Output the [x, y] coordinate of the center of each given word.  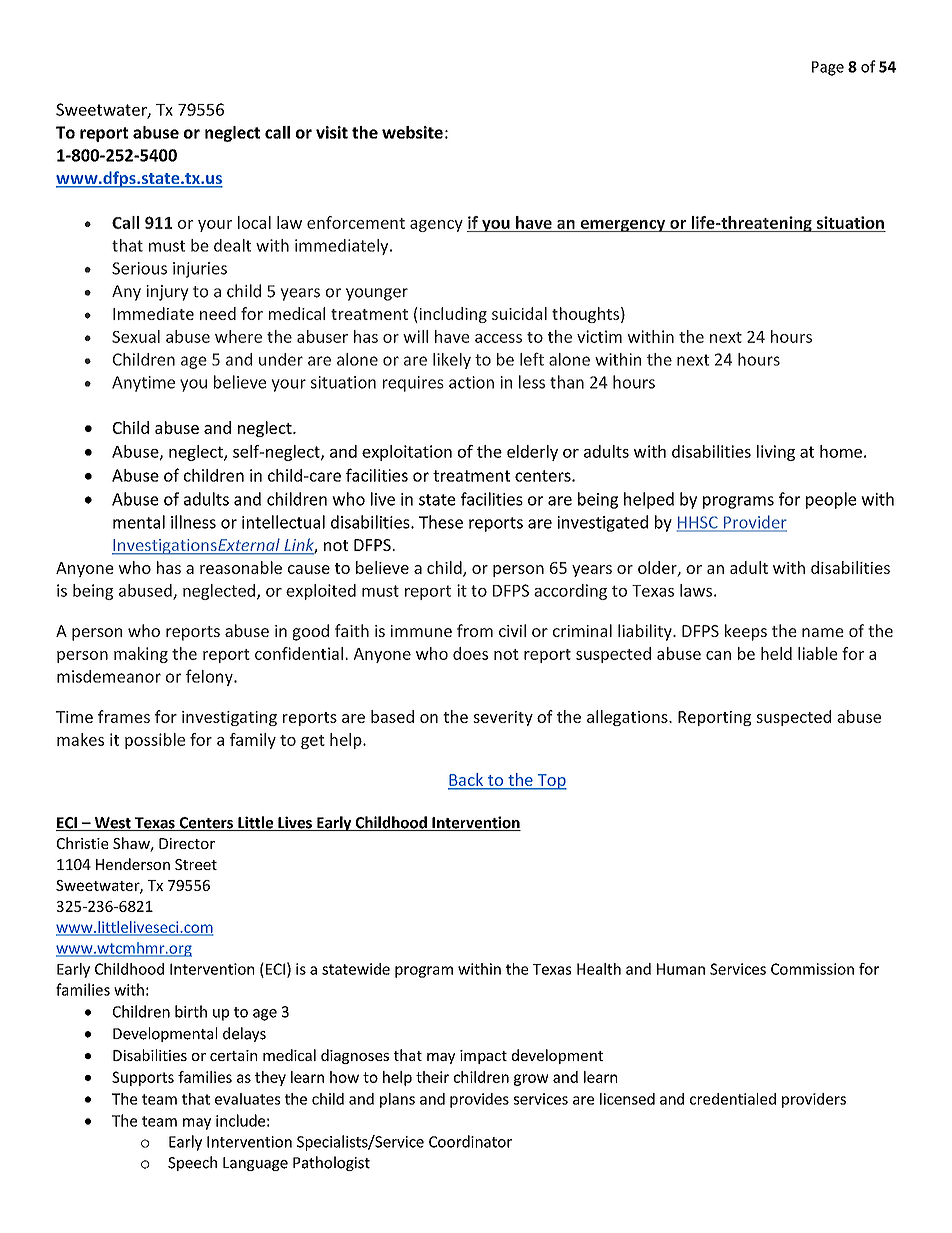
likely [452, 361]
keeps [746, 632]
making [141, 655]
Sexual [136, 336]
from [475, 630]
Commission [812, 969]
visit [332, 132]
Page [828, 68]
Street [196, 864]
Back [467, 781]
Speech [192, 1163]
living [776, 453]
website [412, 132]
